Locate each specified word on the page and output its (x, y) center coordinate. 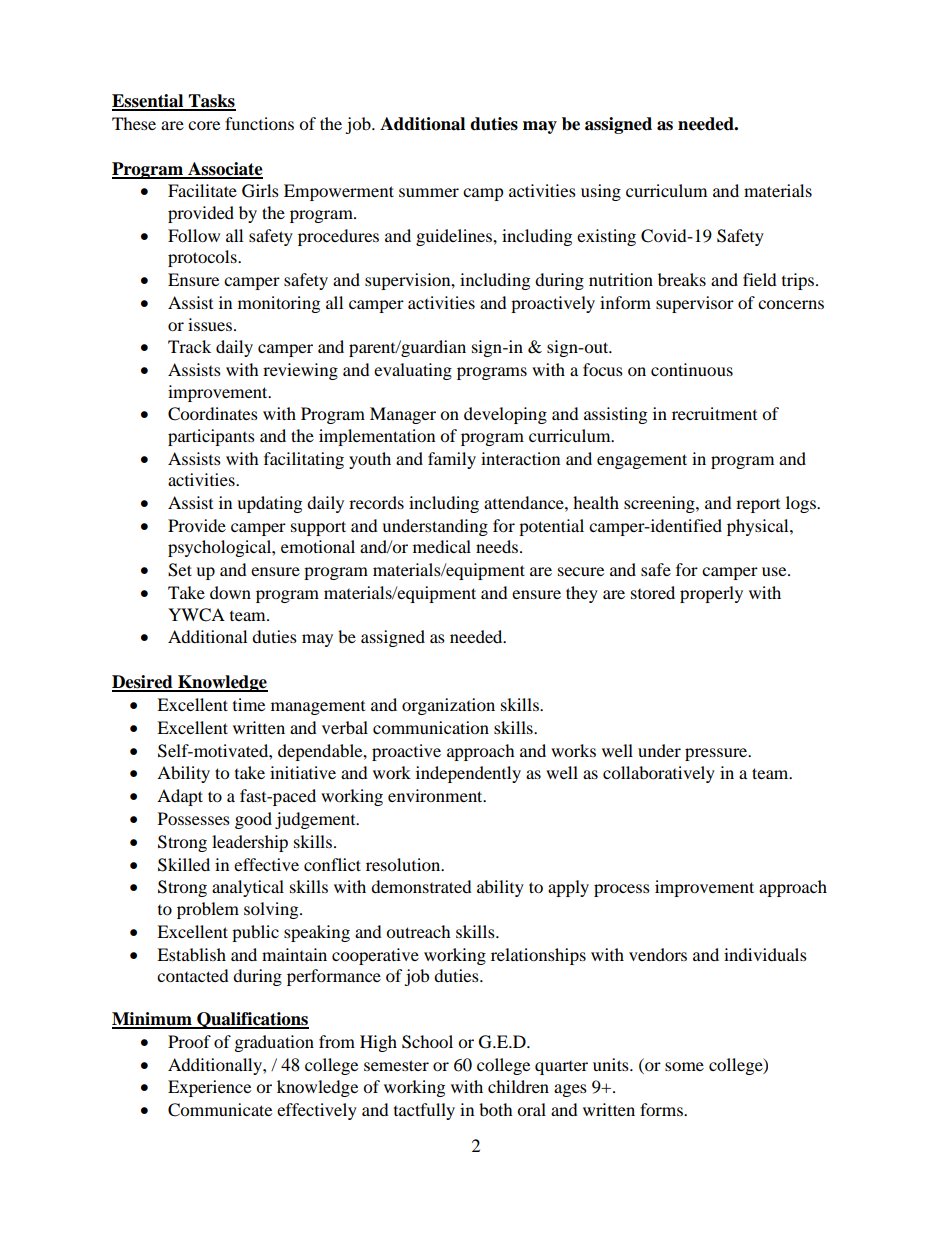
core (204, 125)
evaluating (413, 371)
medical (442, 546)
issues (210, 324)
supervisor (695, 304)
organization (448, 706)
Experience (209, 1088)
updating (269, 504)
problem (208, 910)
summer (429, 192)
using (601, 192)
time (249, 704)
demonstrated (421, 886)
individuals (765, 954)
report (758, 506)
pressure (717, 754)
